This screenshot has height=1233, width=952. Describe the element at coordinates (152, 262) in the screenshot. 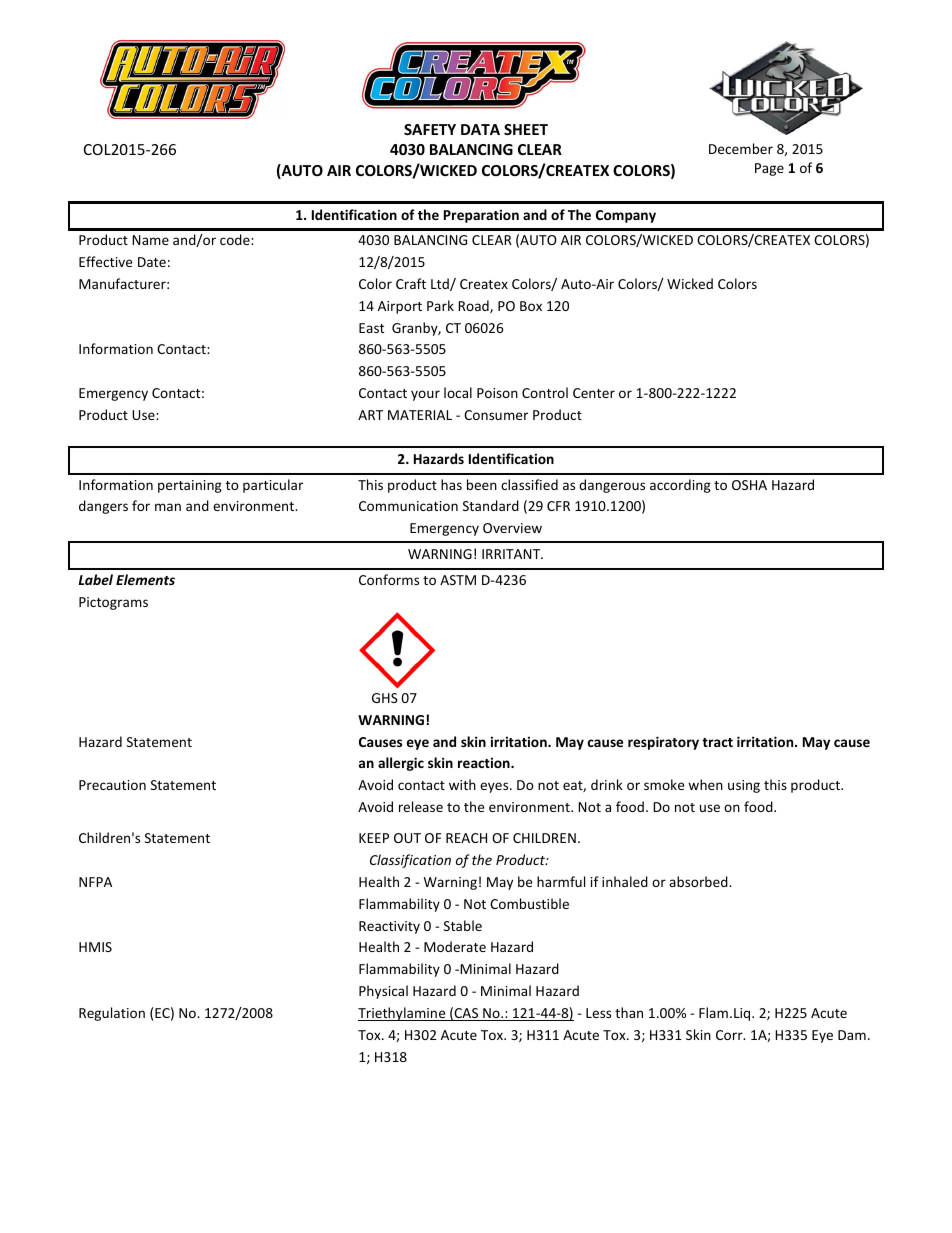

I see `Date` at that location.
